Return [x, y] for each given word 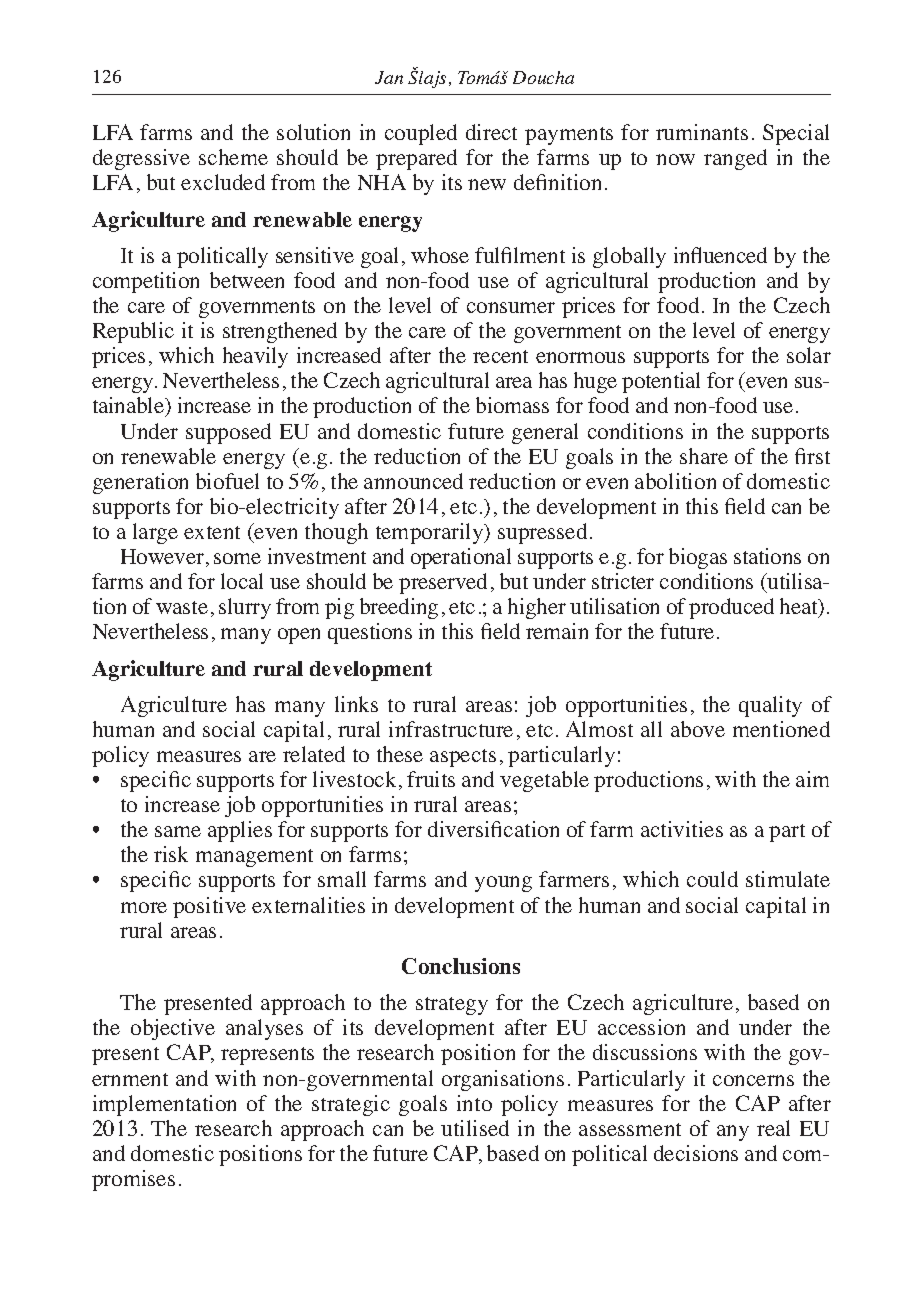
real [773, 1128]
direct [491, 132]
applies [240, 831]
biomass [512, 405]
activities [682, 829]
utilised [475, 1128]
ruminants [702, 132]
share [704, 456]
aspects [463, 758]
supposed [228, 433]
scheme [233, 157]
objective [173, 1029]
